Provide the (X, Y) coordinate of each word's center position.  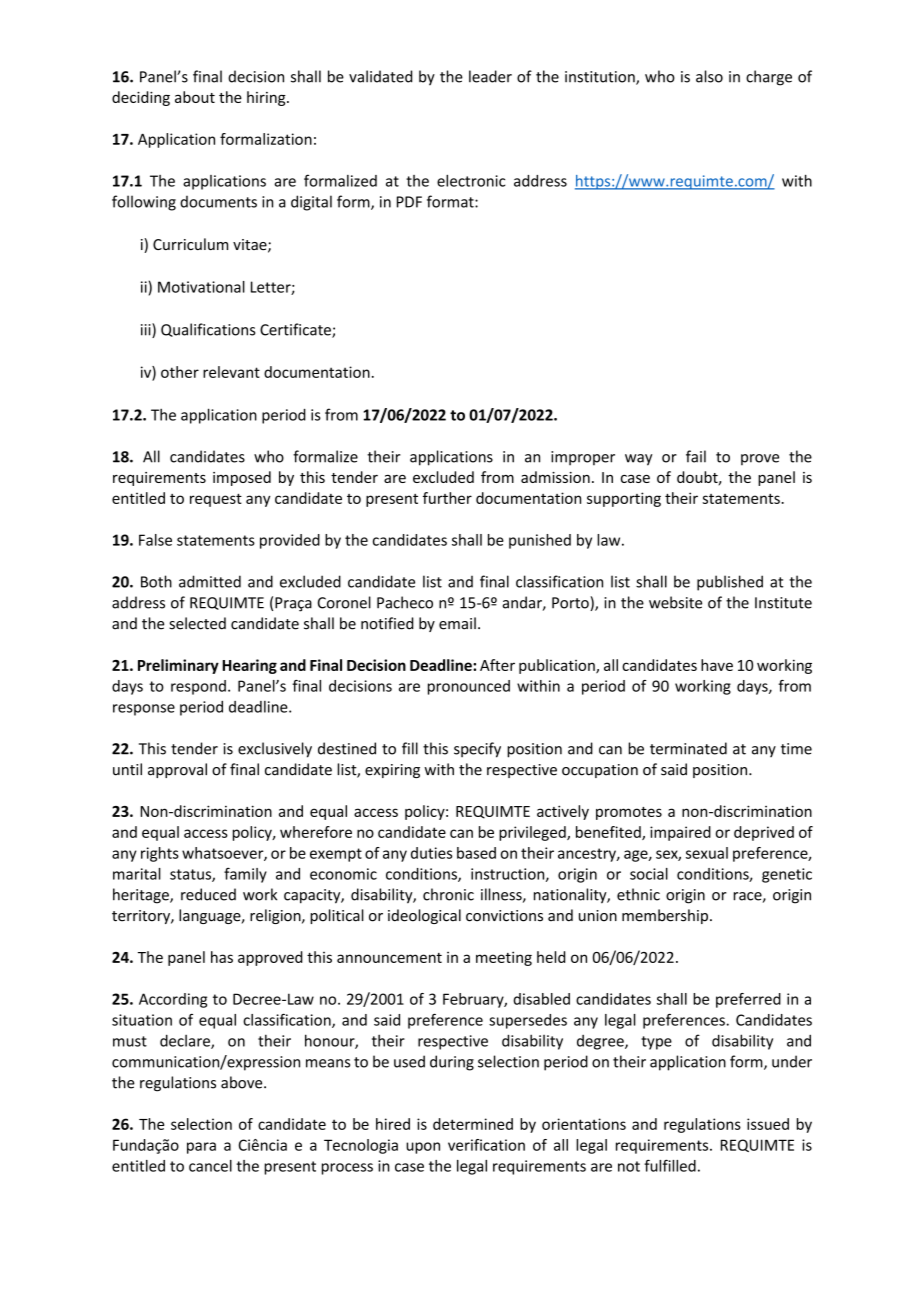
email (457, 623)
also (709, 76)
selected (197, 623)
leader (490, 76)
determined (473, 1124)
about (195, 97)
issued (768, 1124)
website (675, 602)
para (201, 1148)
